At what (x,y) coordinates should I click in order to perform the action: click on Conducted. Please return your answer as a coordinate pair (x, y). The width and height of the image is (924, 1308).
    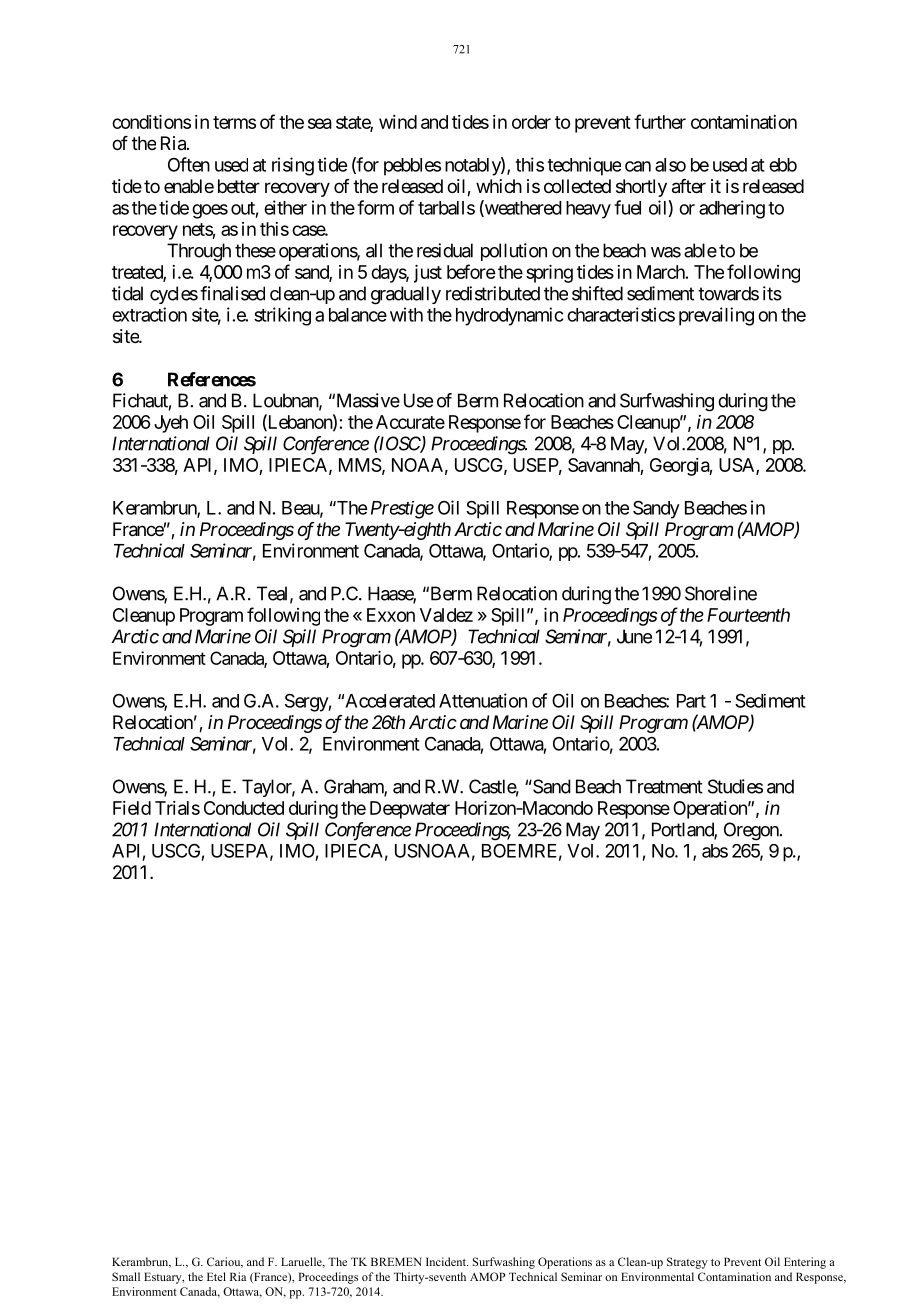
    Looking at the image, I should click on (244, 808).
